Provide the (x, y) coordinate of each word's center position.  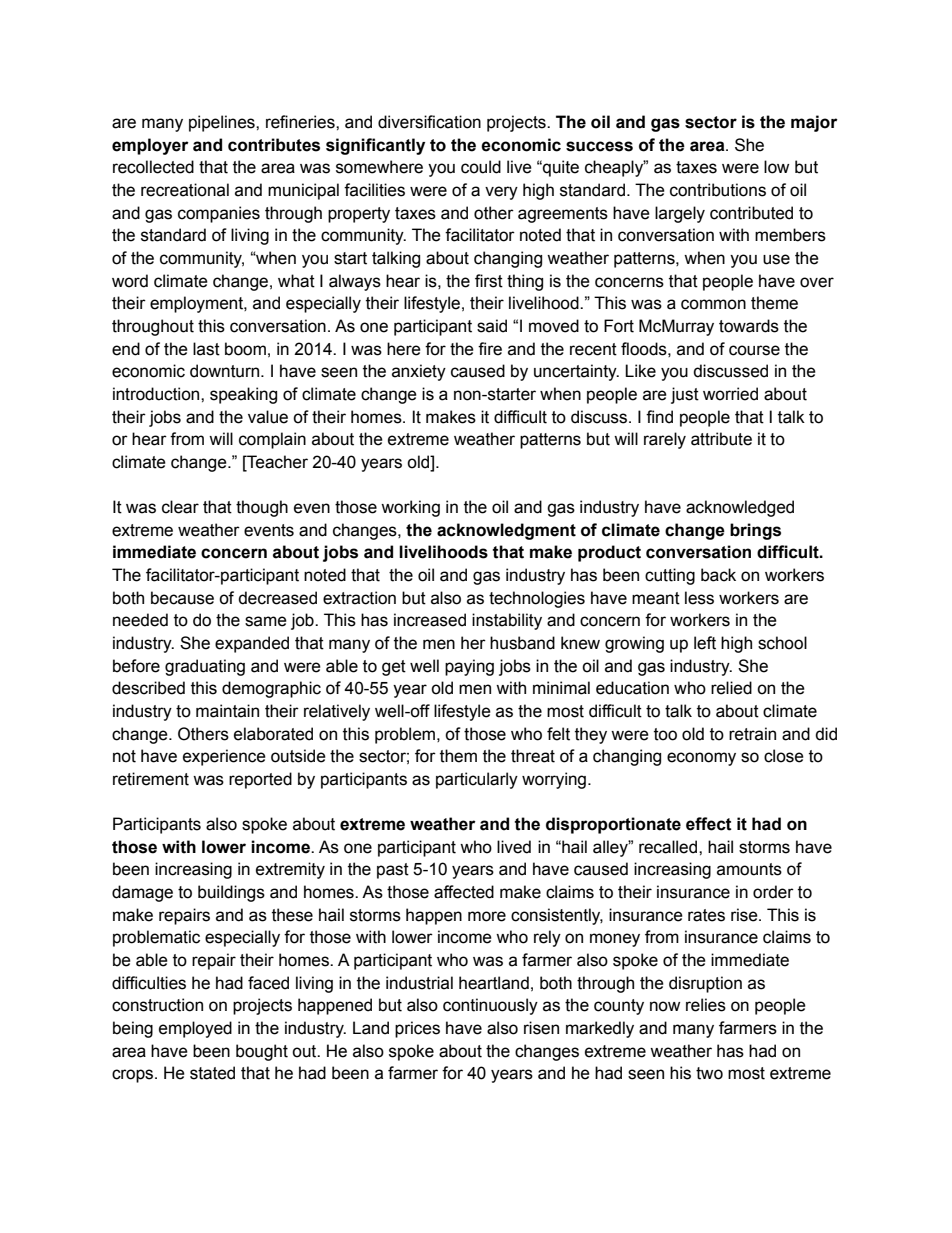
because (182, 598)
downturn (226, 371)
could (481, 167)
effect (709, 824)
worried (730, 394)
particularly (477, 780)
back (718, 575)
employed (195, 1029)
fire (490, 349)
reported (260, 780)
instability (507, 621)
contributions (718, 190)
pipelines (223, 123)
